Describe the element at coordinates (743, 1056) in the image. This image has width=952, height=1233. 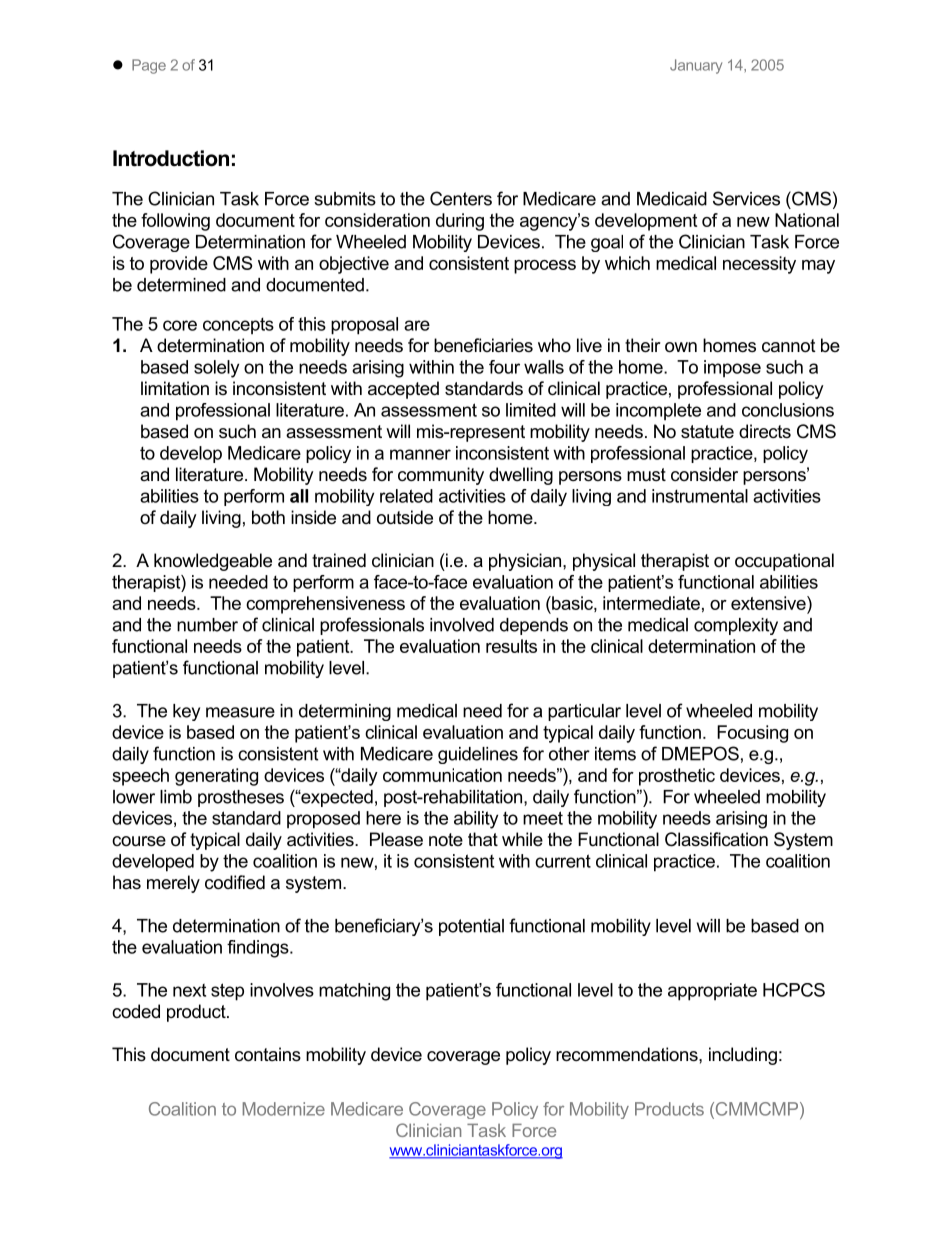
I see `including` at that location.
